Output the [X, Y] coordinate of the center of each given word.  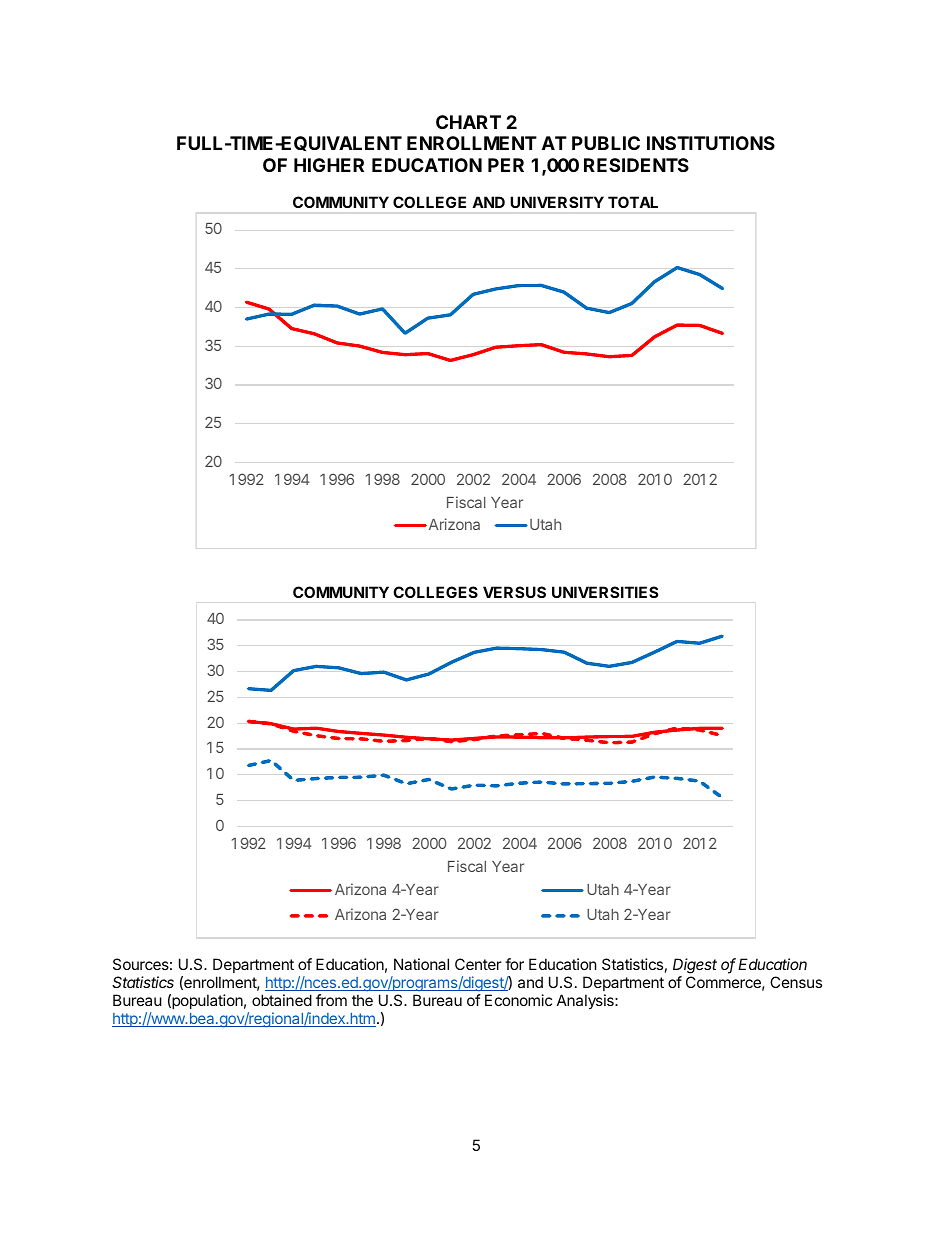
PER [506, 165]
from [331, 1000]
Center [478, 964]
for [514, 964]
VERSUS [514, 592]
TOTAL [633, 202]
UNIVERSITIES [605, 592]
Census [796, 982]
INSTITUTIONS [711, 143]
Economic [518, 1000]
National [421, 964]
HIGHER [329, 165]
